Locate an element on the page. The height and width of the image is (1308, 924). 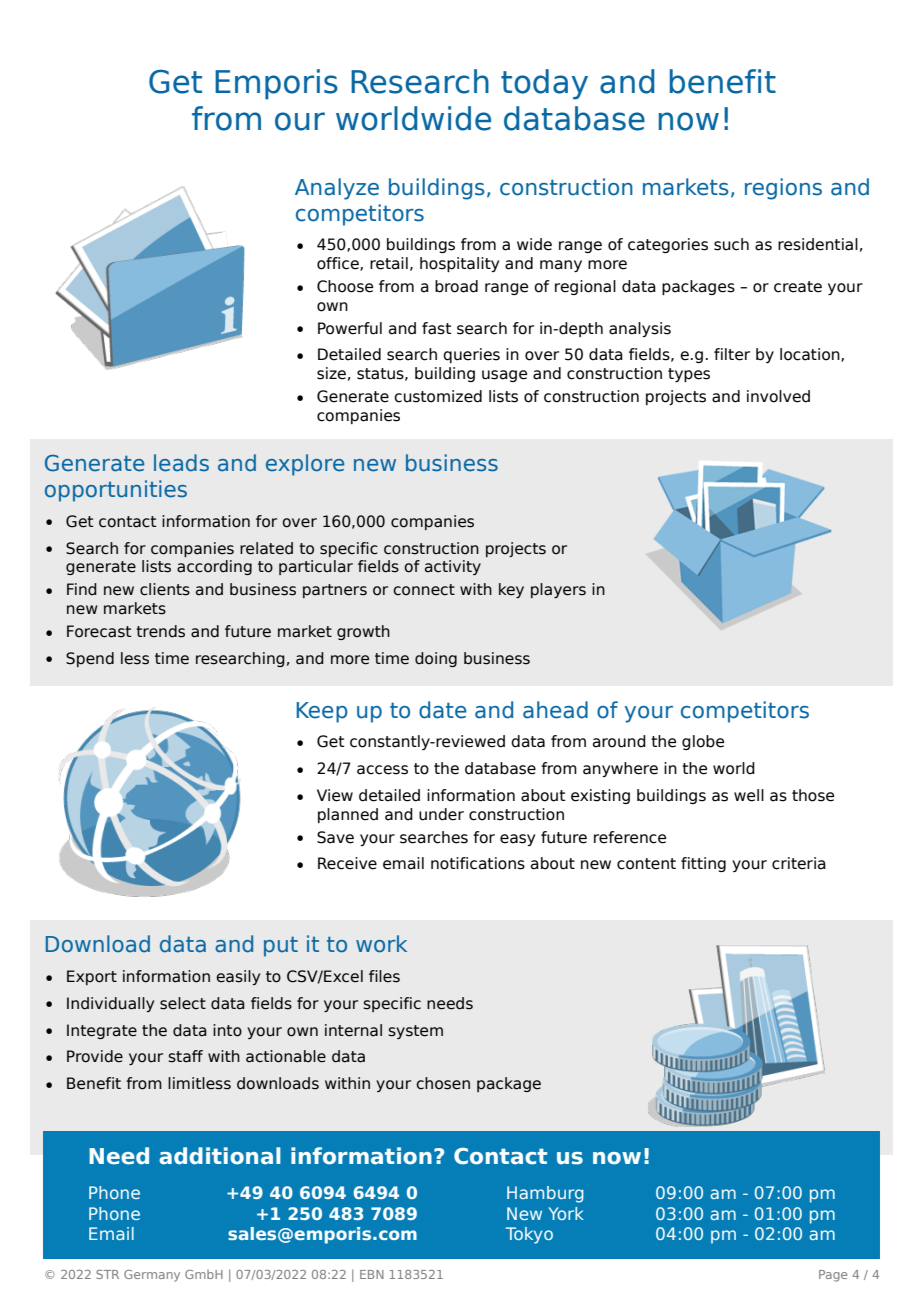
customized is located at coordinates (438, 396).
